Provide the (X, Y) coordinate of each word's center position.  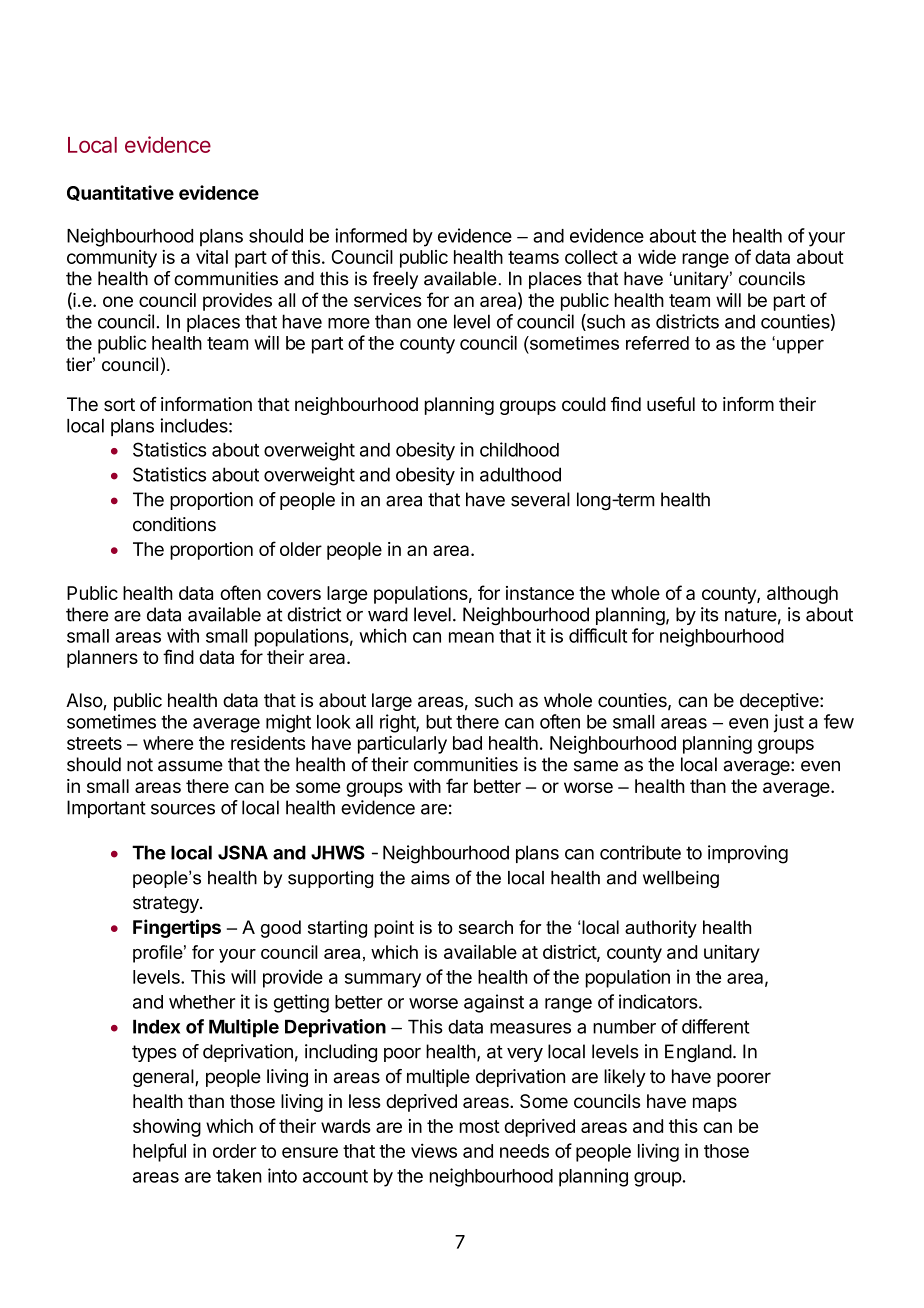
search (486, 927)
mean (471, 637)
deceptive (780, 702)
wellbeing (681, 879)
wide (657, 256)
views (434, 1150)
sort (119, 405)
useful (671, 404)
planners (102, 659)
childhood (519, 449)
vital (212, 257)
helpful (159, 1152)
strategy (167, 904)
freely (395, 280)
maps (715, 1104)
